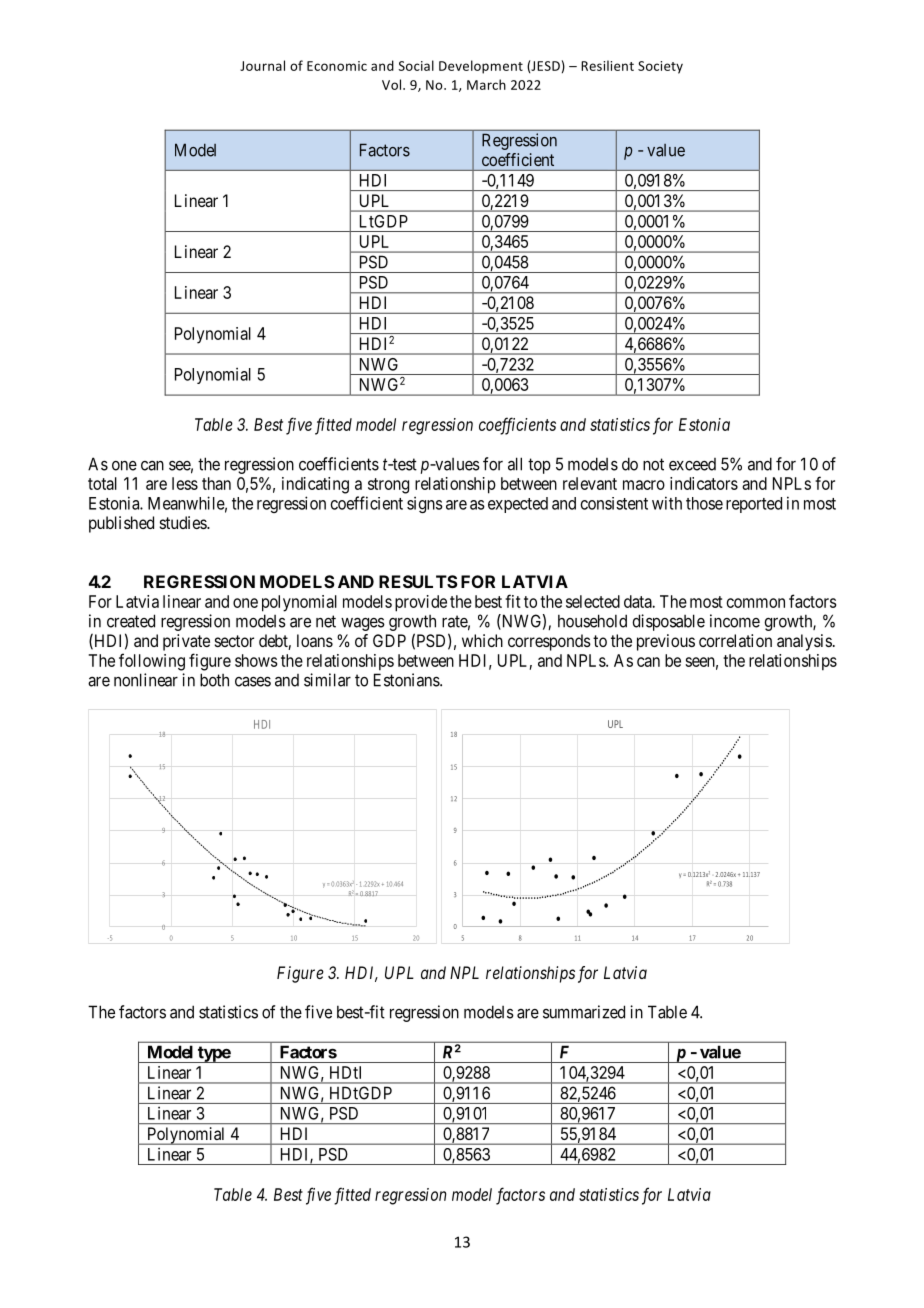 The image size is (924, 1308). What do you see at coordinates (186, 642) in the screenshot?
I see `private` at bounding box center [186, 642].
